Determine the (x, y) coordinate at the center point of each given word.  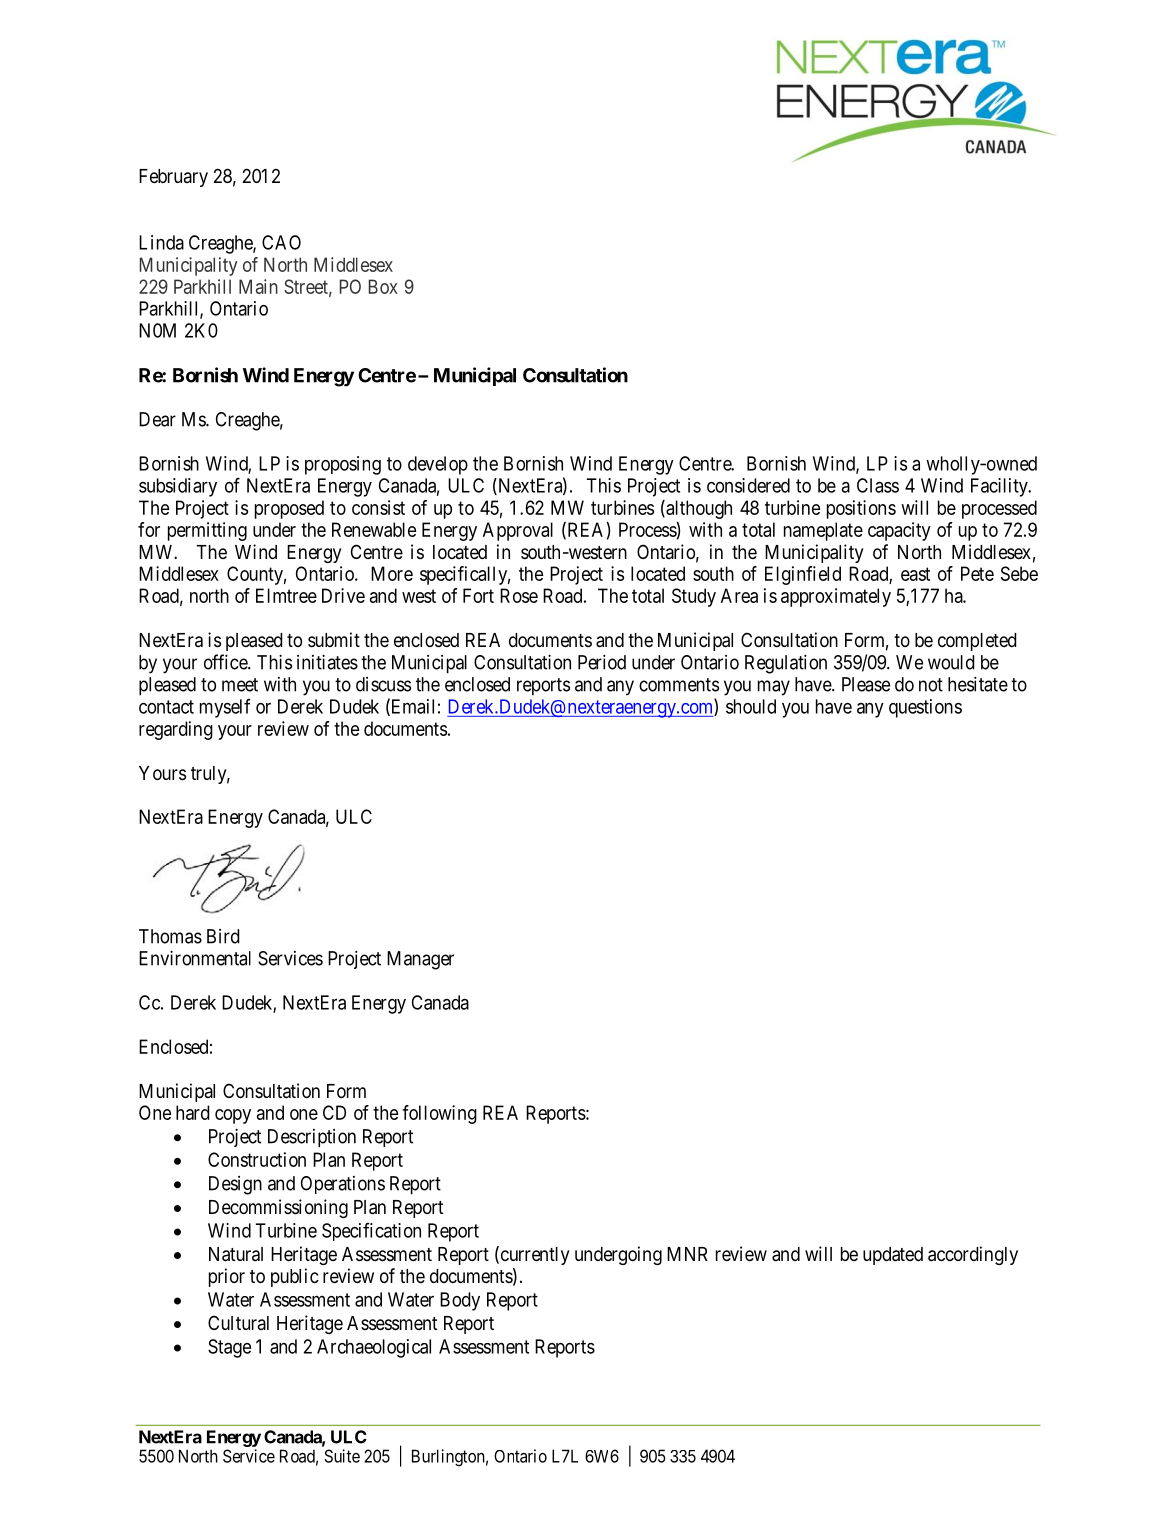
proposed (289, 509)
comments (679, 685)
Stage (229, 1348)
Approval (518, 531)
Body (460, 1301)
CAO (281, 242)
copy (233, 1116)
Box (383, 286)
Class (878, 485)
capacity (899, 531)
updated (893, 1256)
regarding (176, 730)
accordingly (973, 1255)
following (439, 1114)
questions (925, 708)
